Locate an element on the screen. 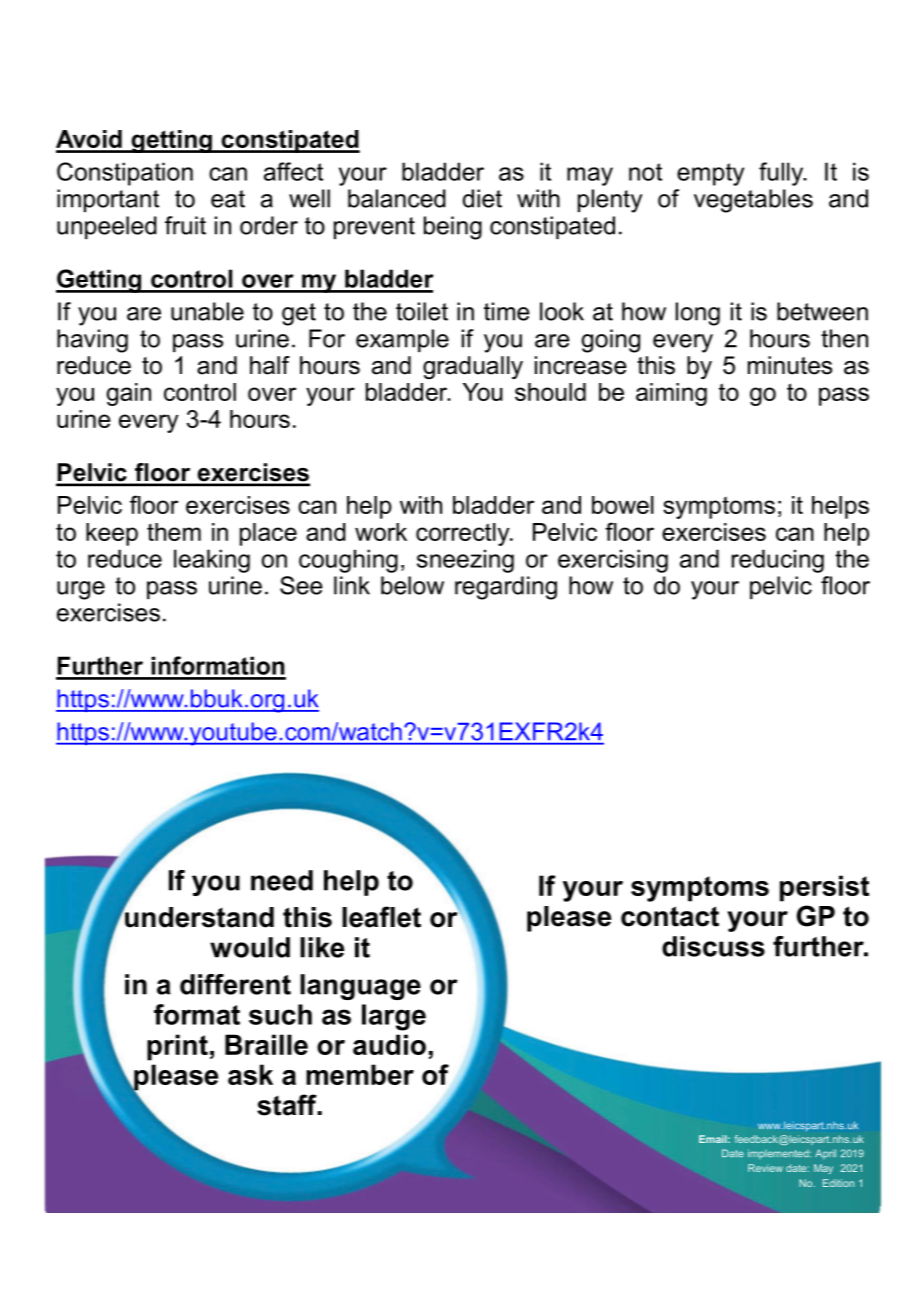  need is located at coordinates (282, 880).
